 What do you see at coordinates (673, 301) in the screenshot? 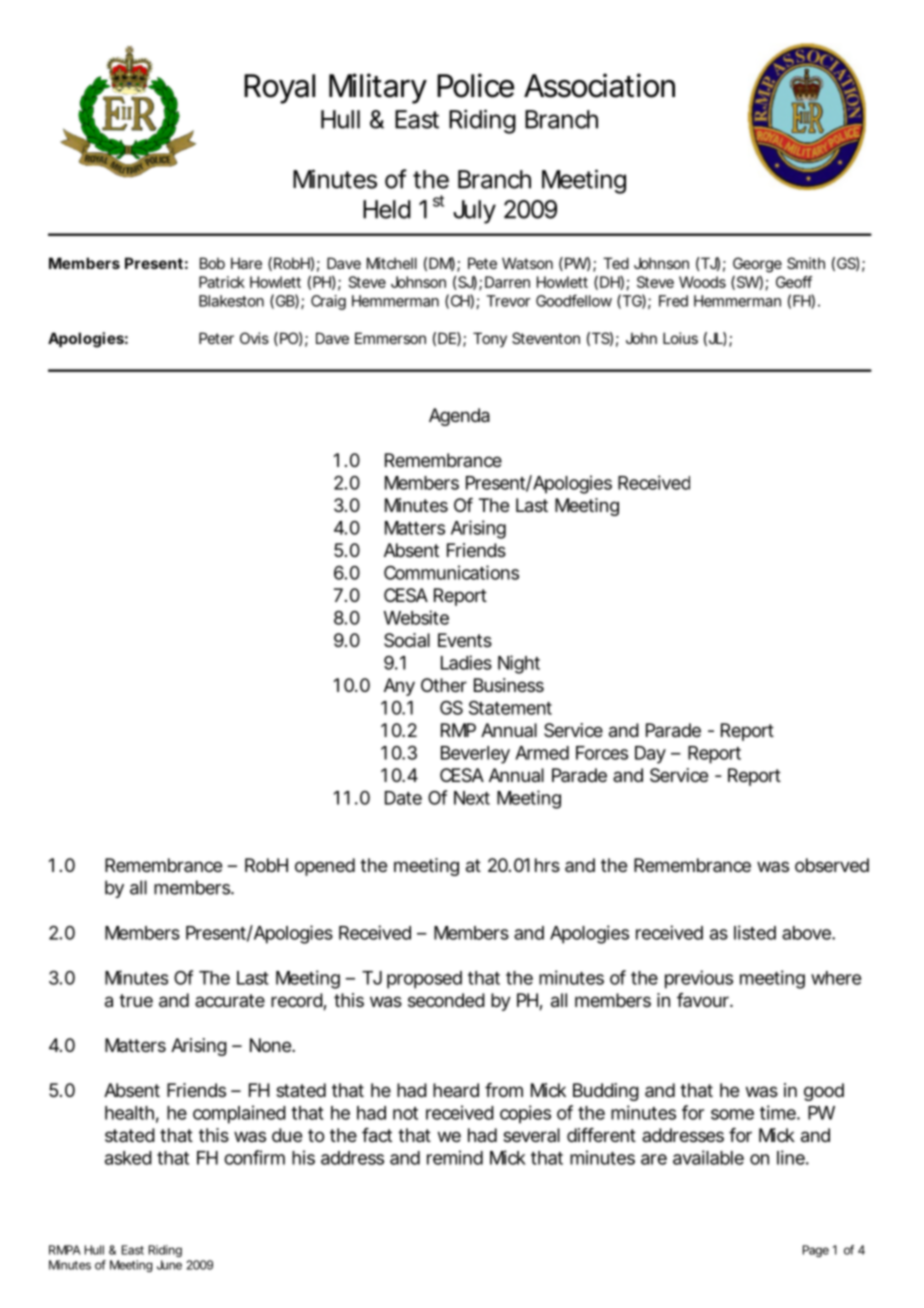
I see `Fred` at bounding box center [673, 301].
